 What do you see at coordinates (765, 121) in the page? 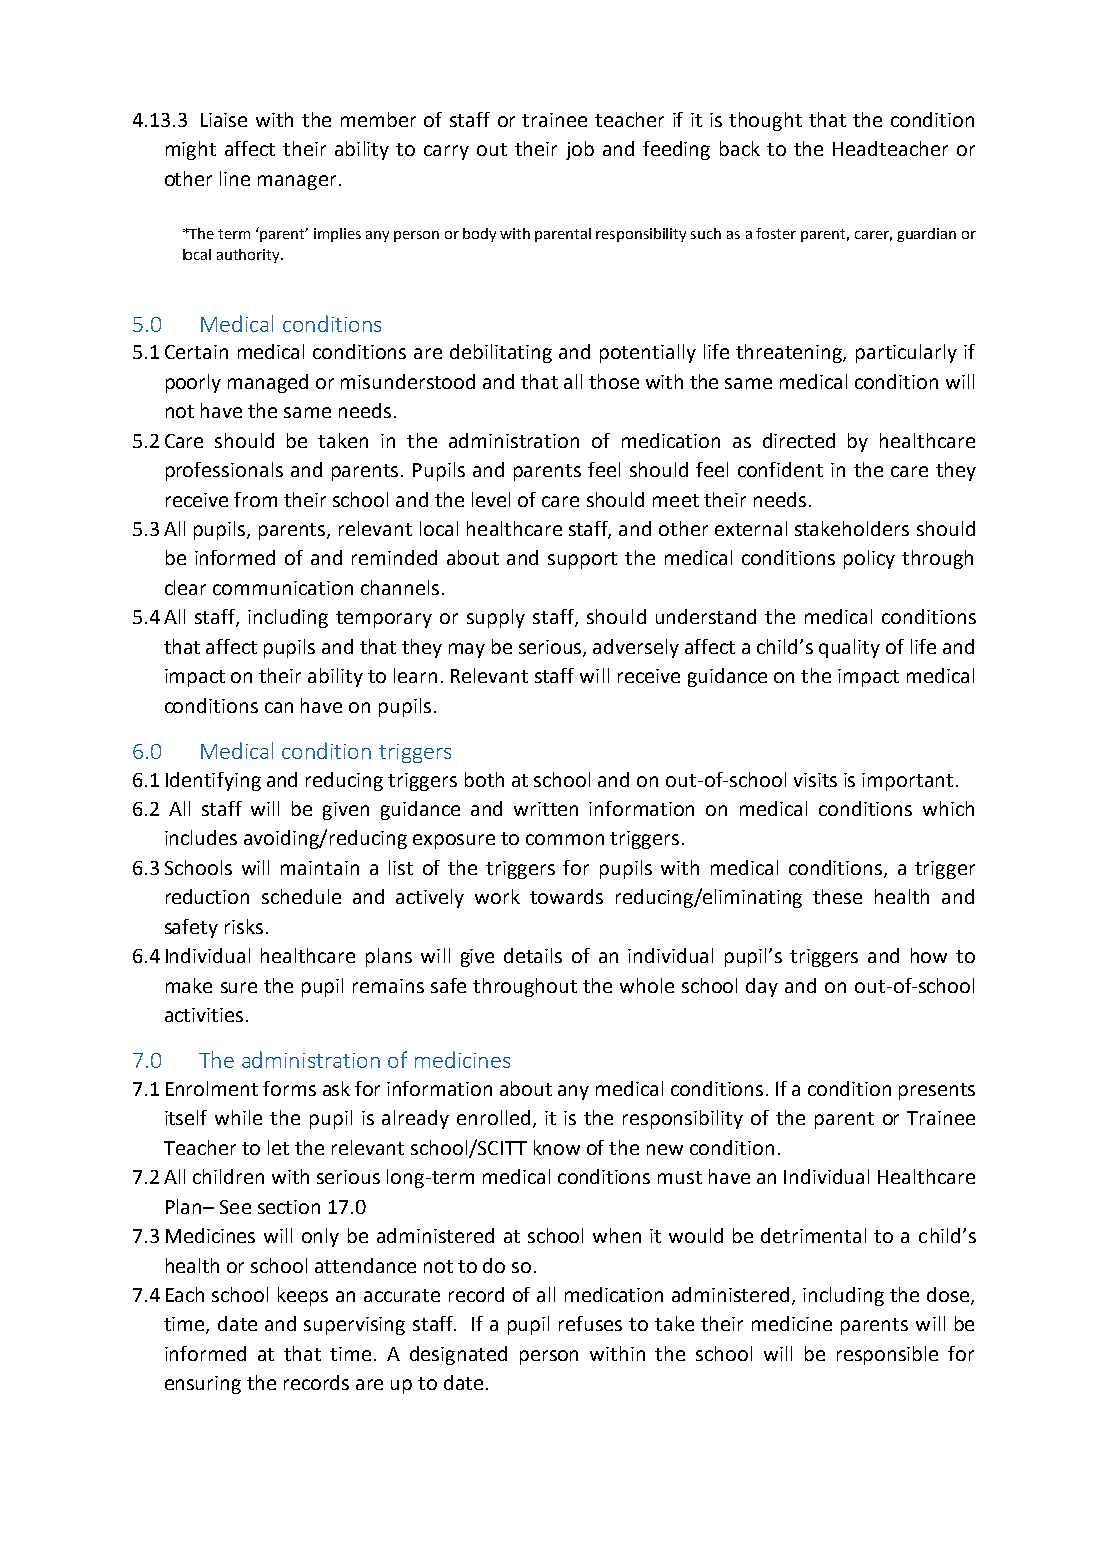
I see `thought` at bounding box center [765, 121].
